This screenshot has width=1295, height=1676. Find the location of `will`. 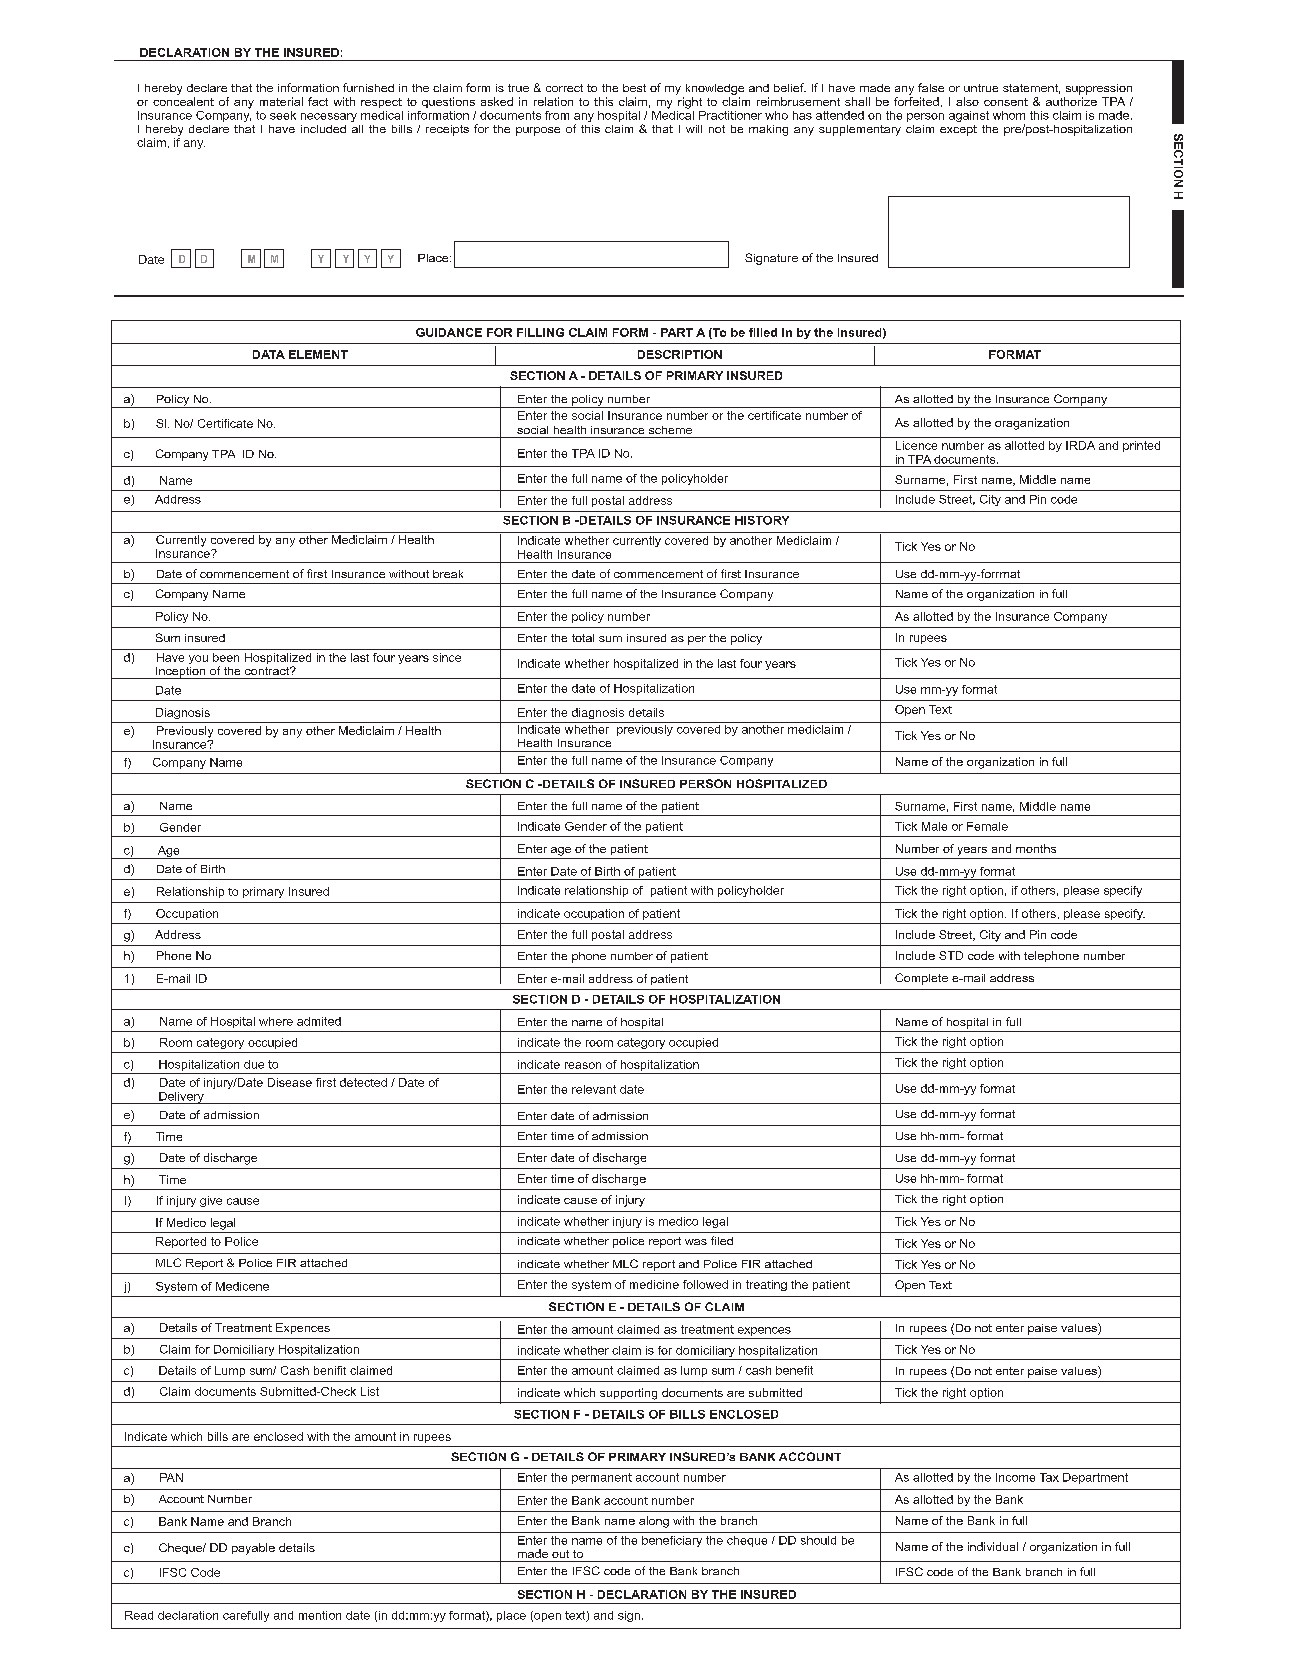

will is located at coordinates (694, 129).
